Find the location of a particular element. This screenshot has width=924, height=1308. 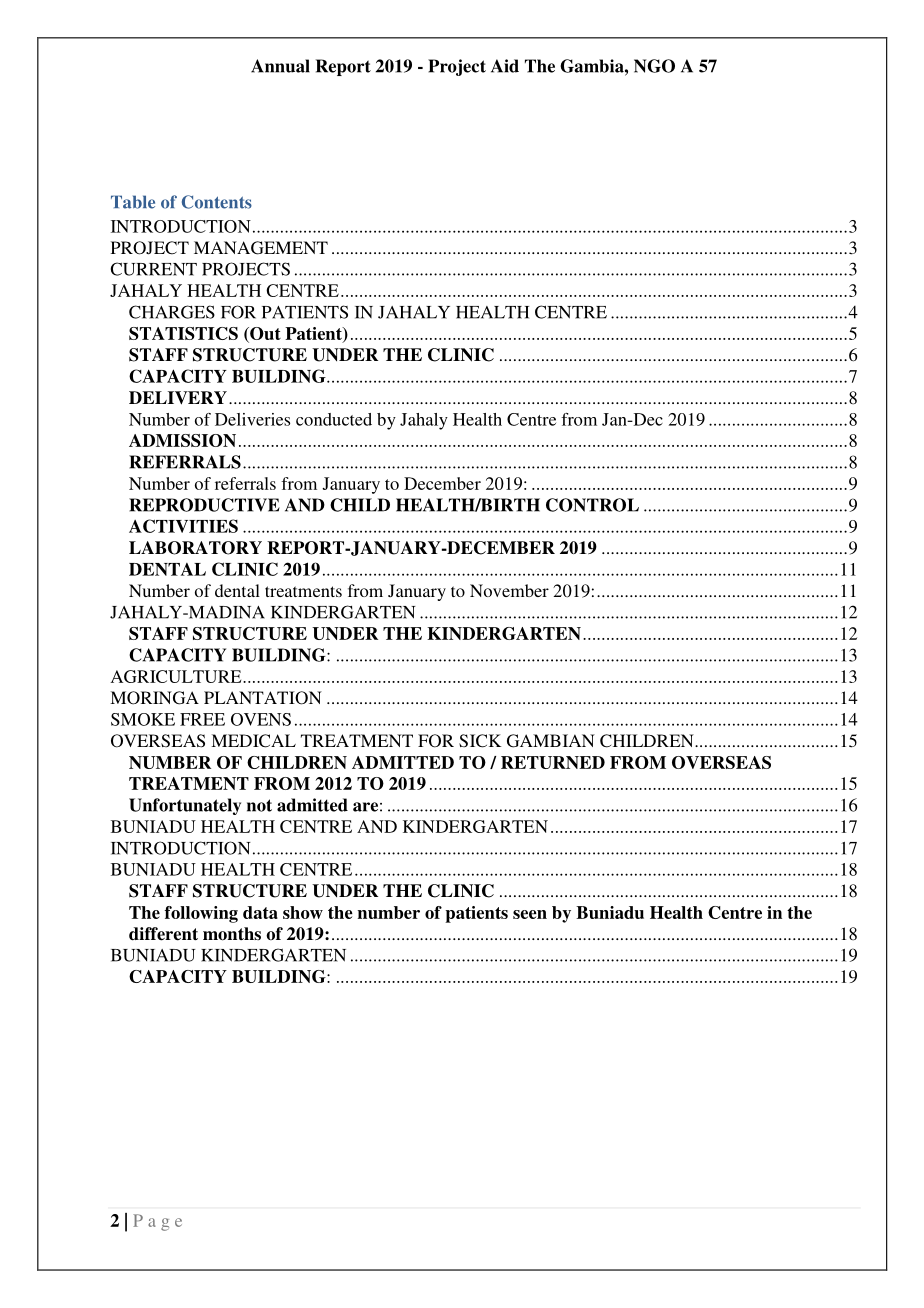

conducted is located at coordinates (334, 419).
